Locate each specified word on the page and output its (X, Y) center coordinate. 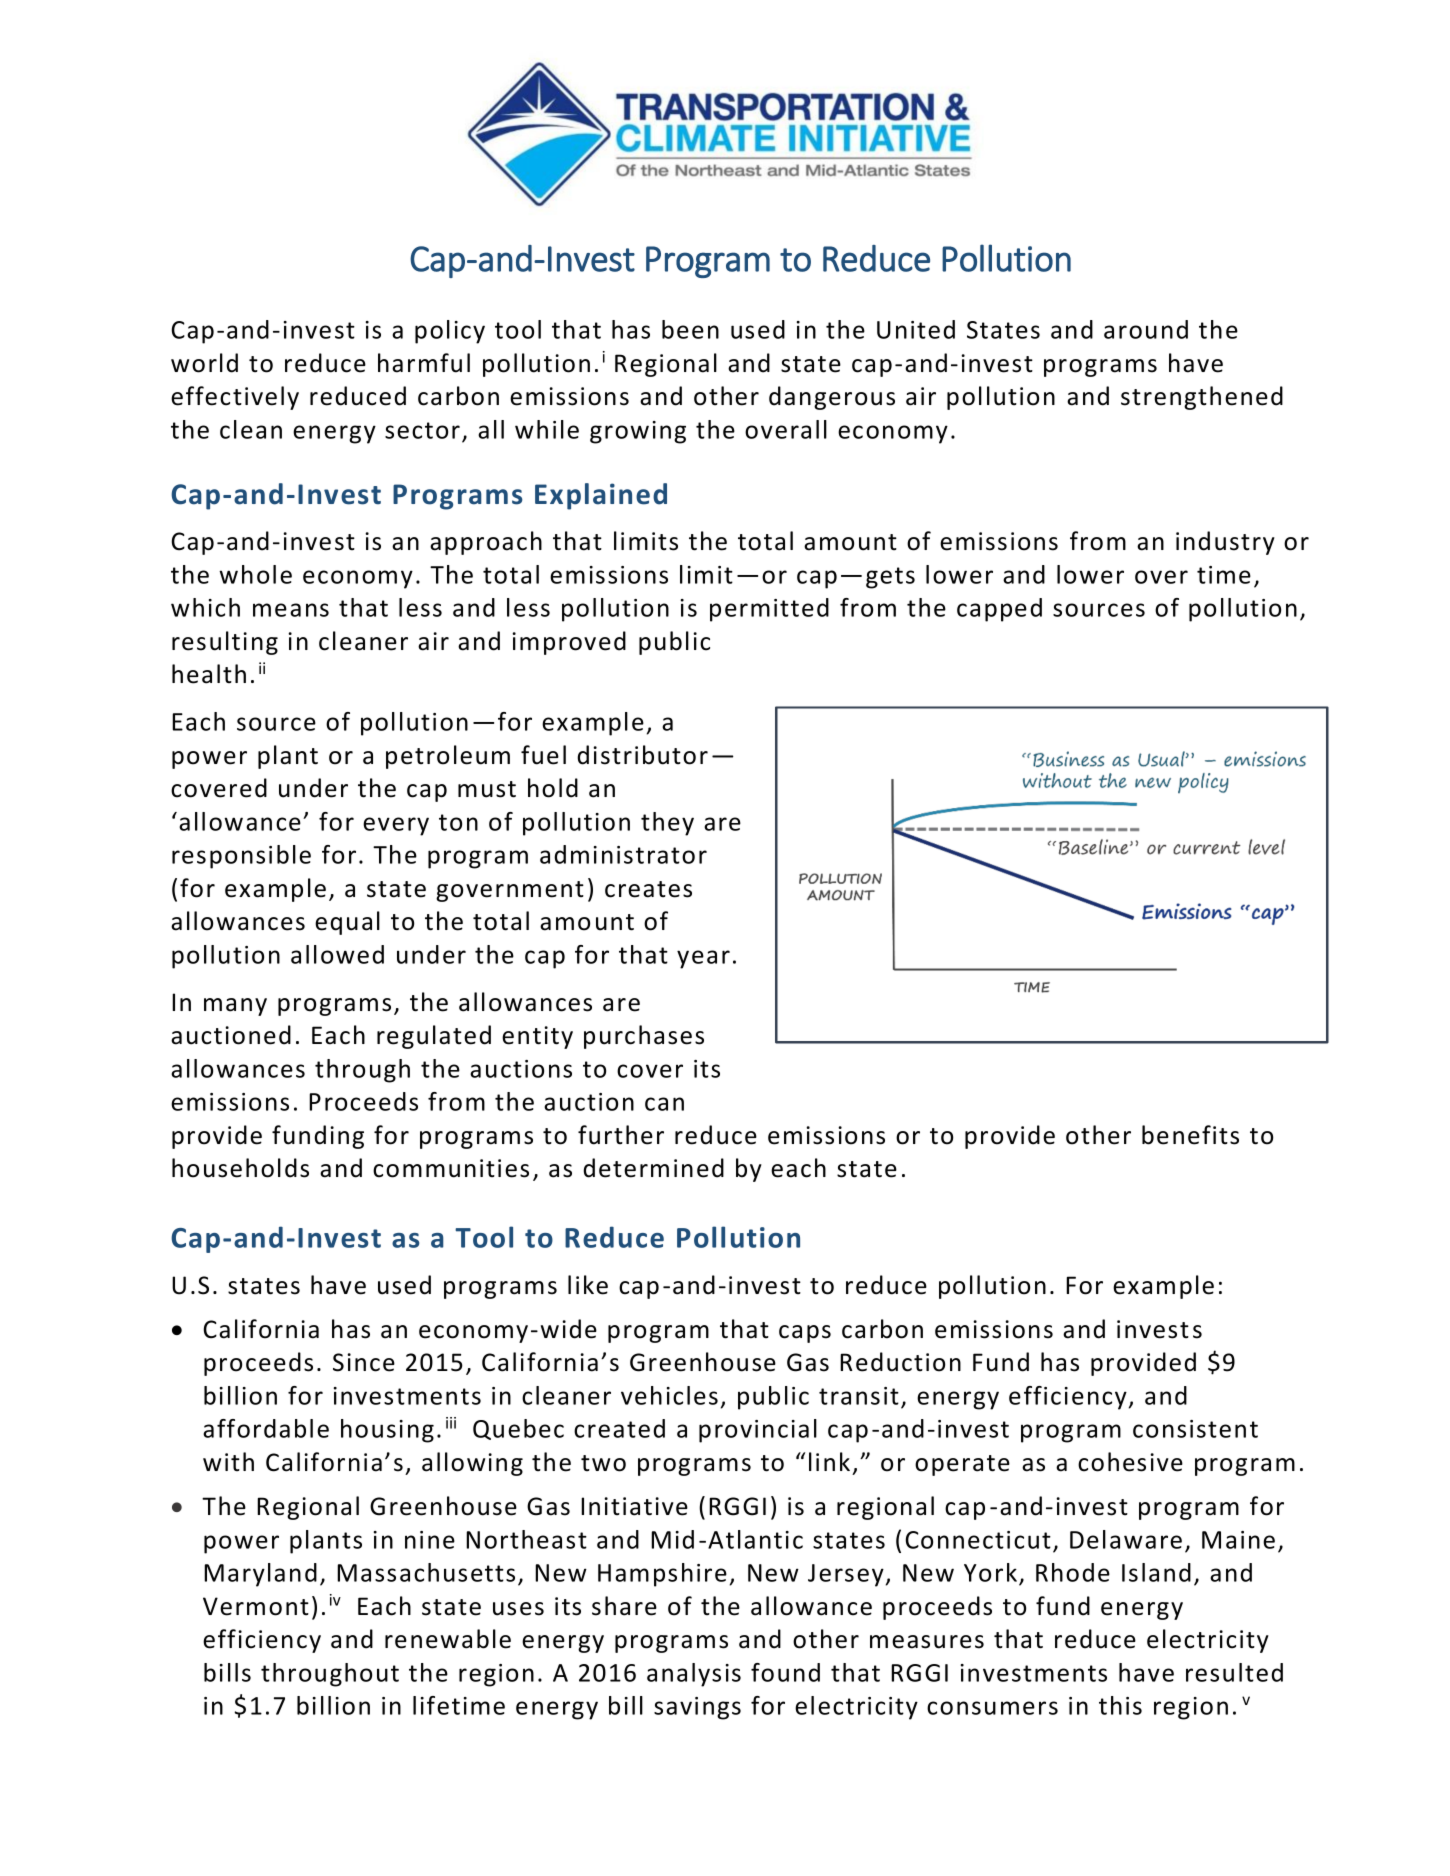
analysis (694, 1675)
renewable (448, 1639)
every (396, 826)
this (1120, 1705)
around (1146, 329)
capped (999, 610)
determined (653, 1168)
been (690, 329)
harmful (424, 363)
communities (451, 1168)
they (667, 824)
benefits (1190, 1135)
